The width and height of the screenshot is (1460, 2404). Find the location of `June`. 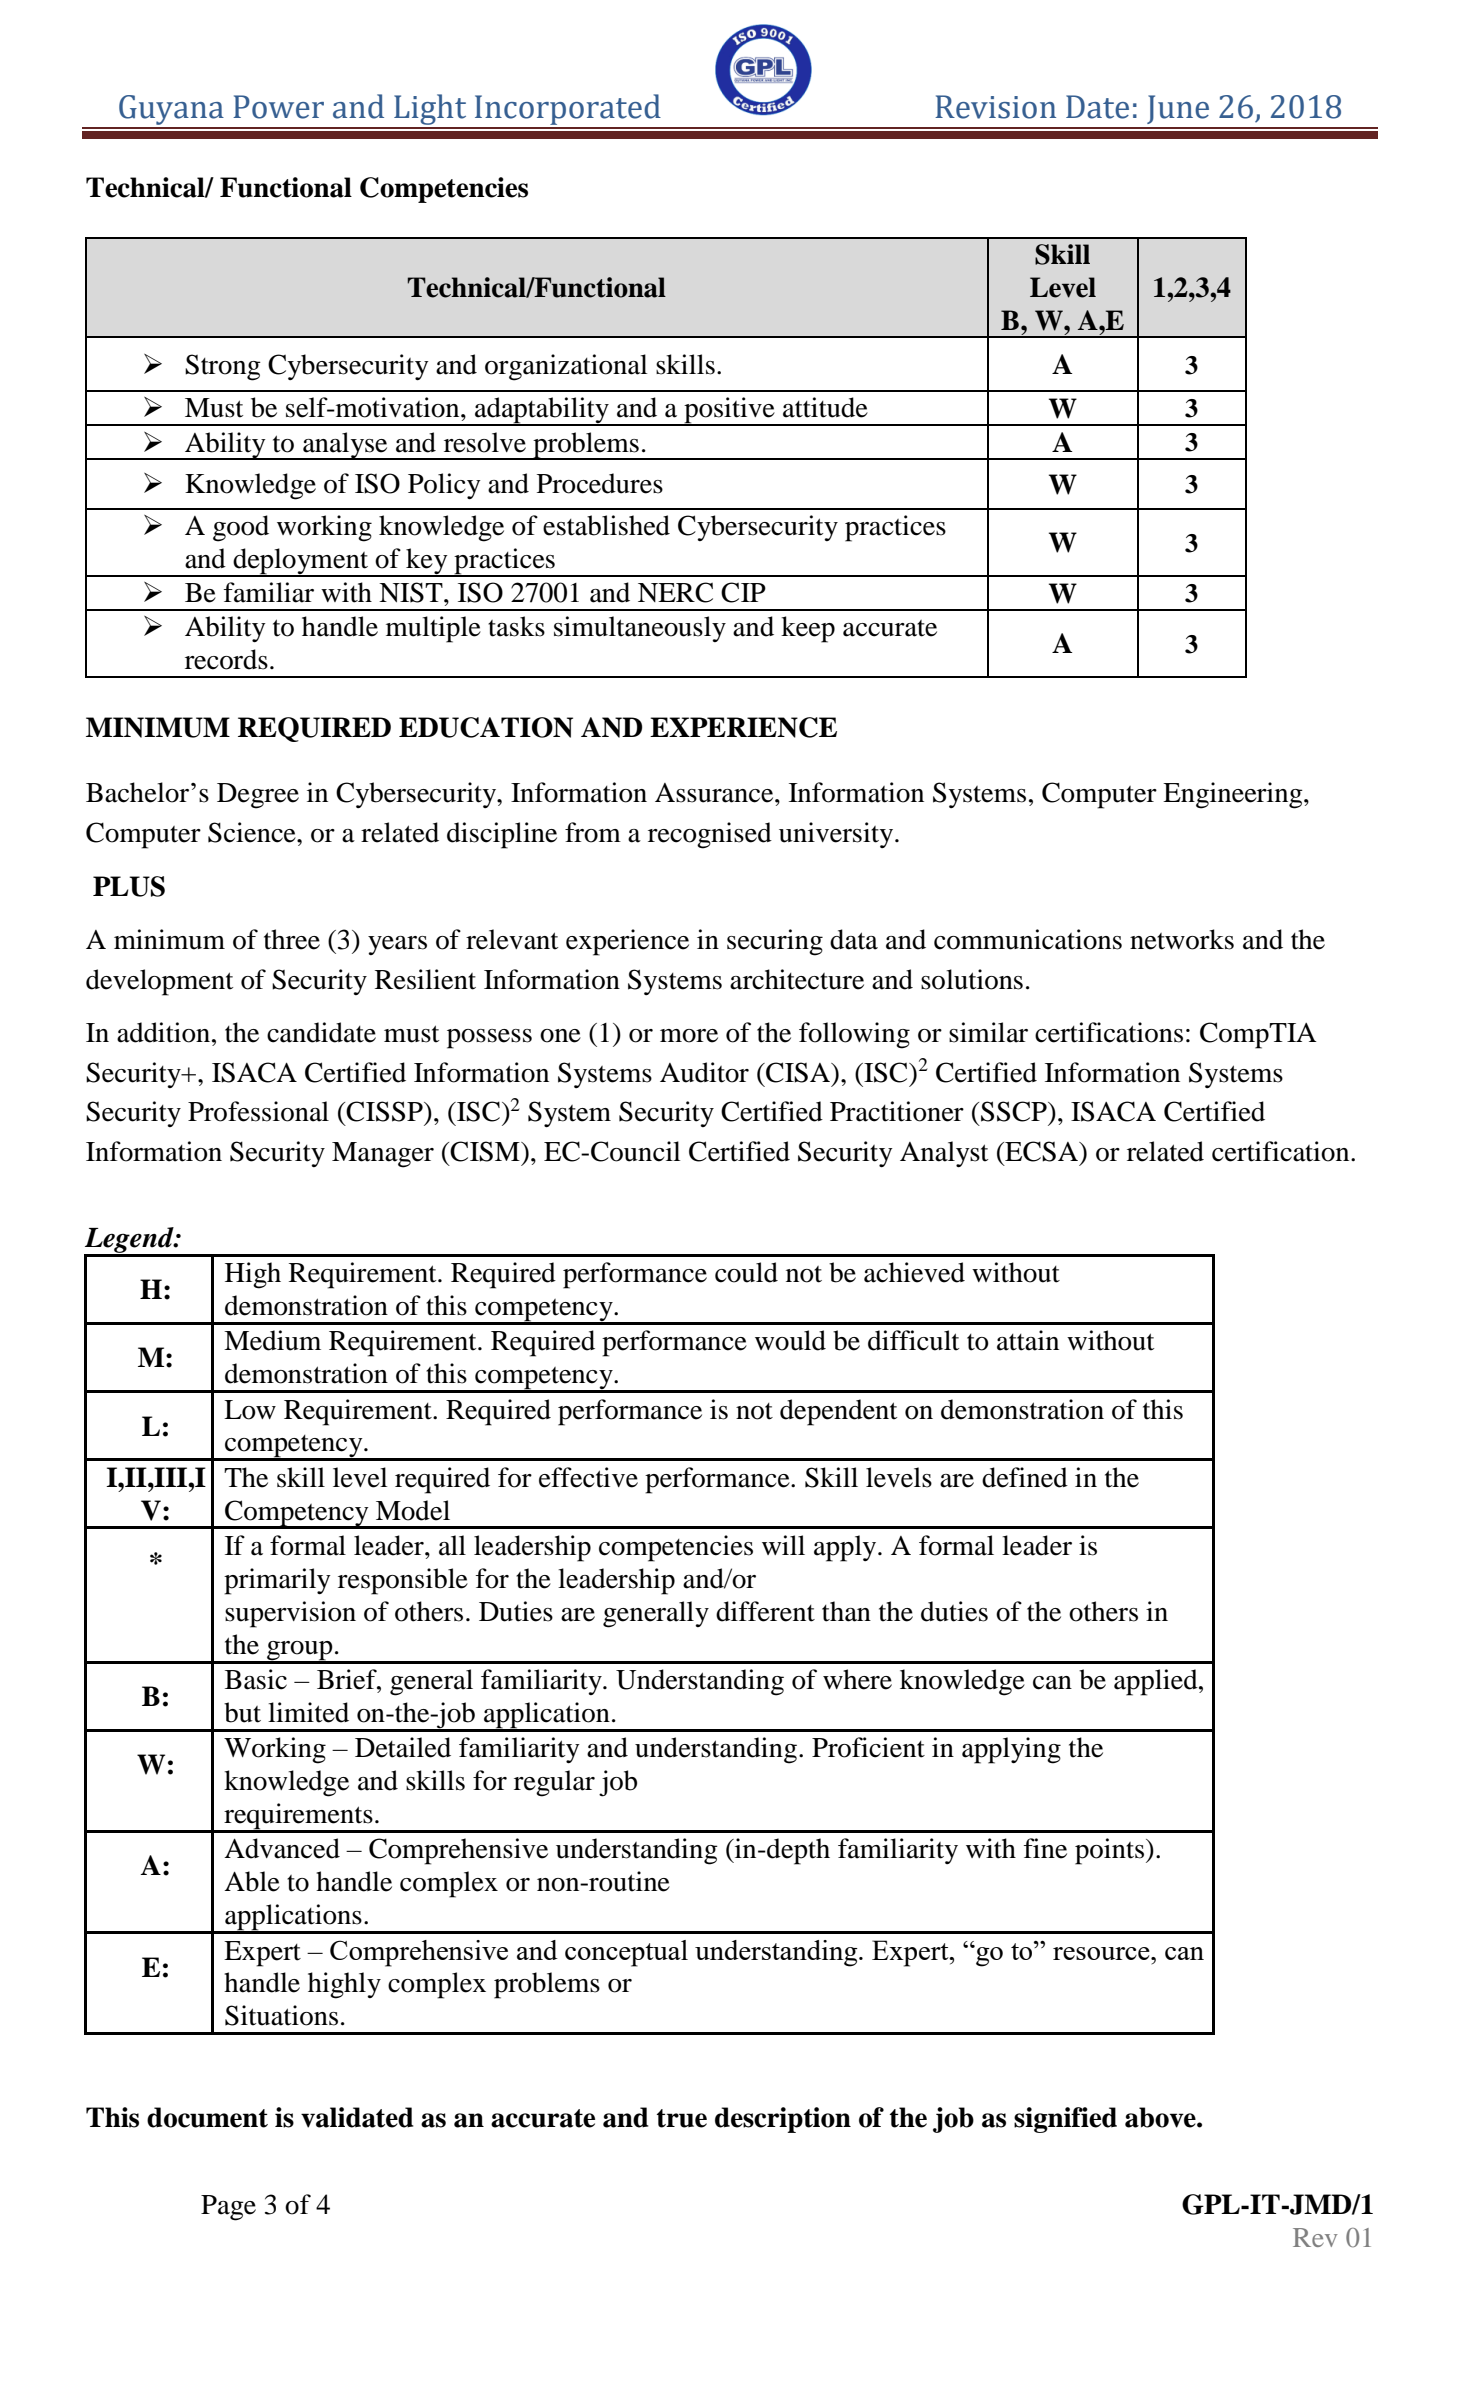

June is located at coordinates (1178, 109).
